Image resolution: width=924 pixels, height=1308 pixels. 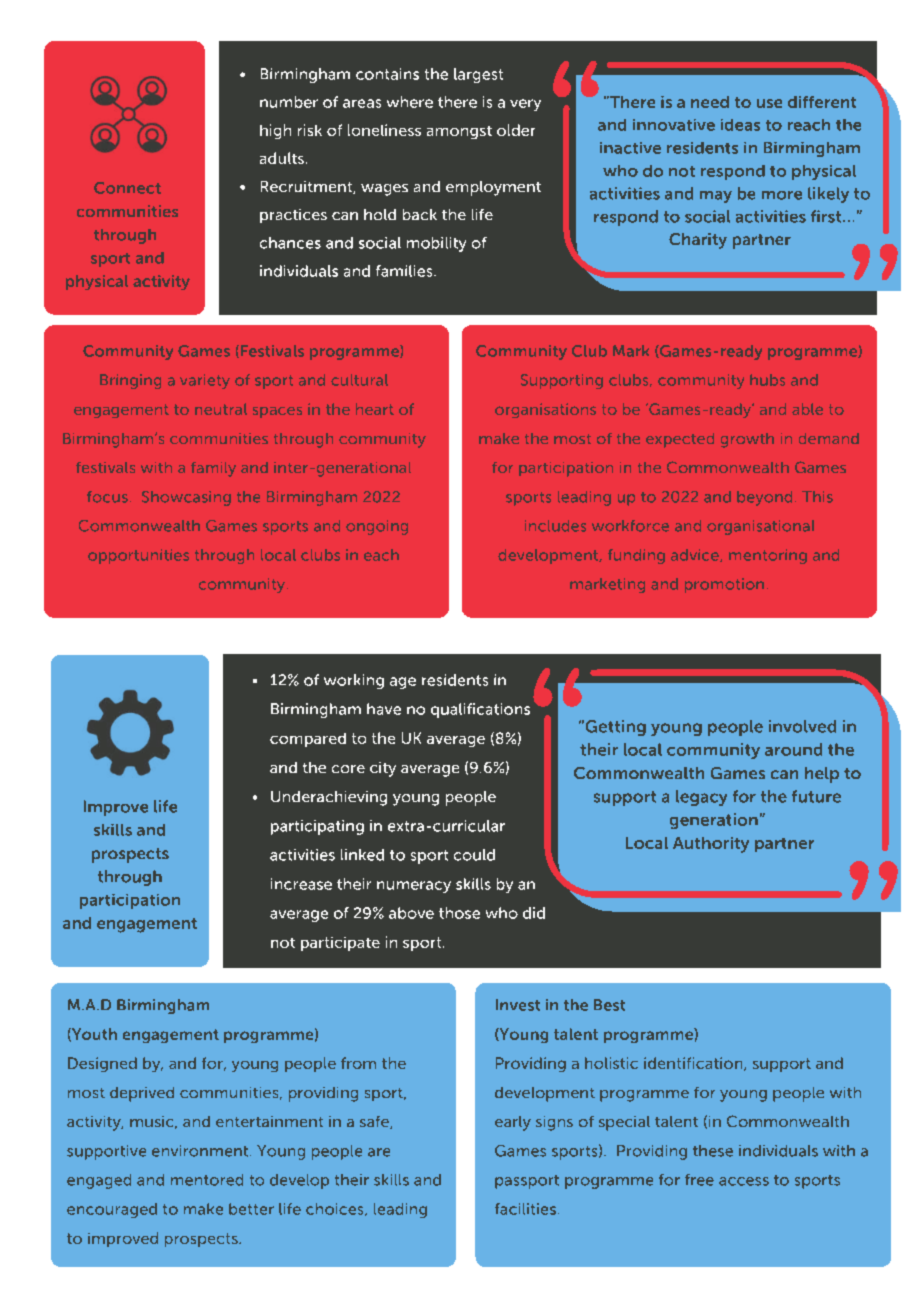 I want to click on increase, so click(x=301, y=884).
